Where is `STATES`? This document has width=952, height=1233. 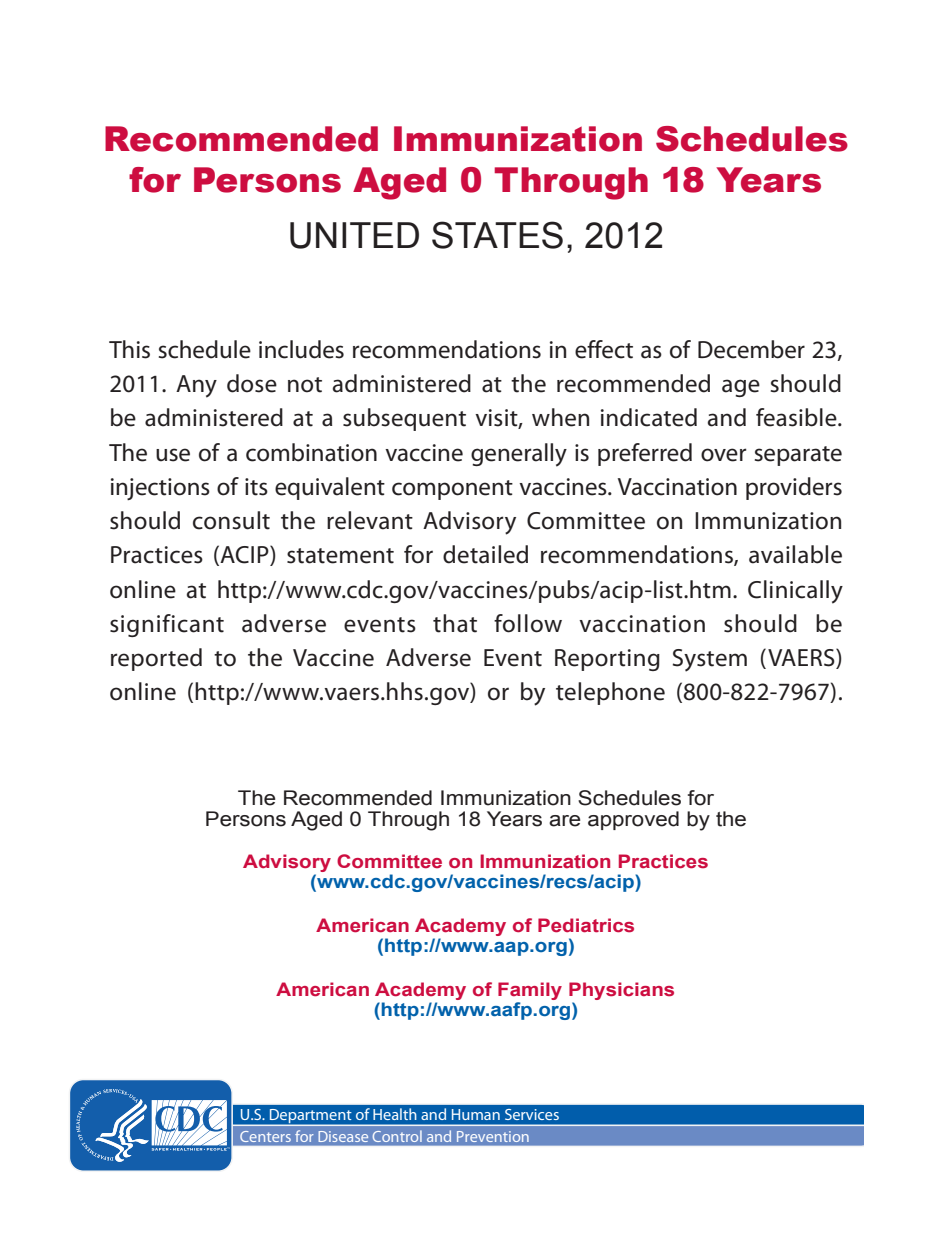
STATES is located at coordinates (497, 235).
